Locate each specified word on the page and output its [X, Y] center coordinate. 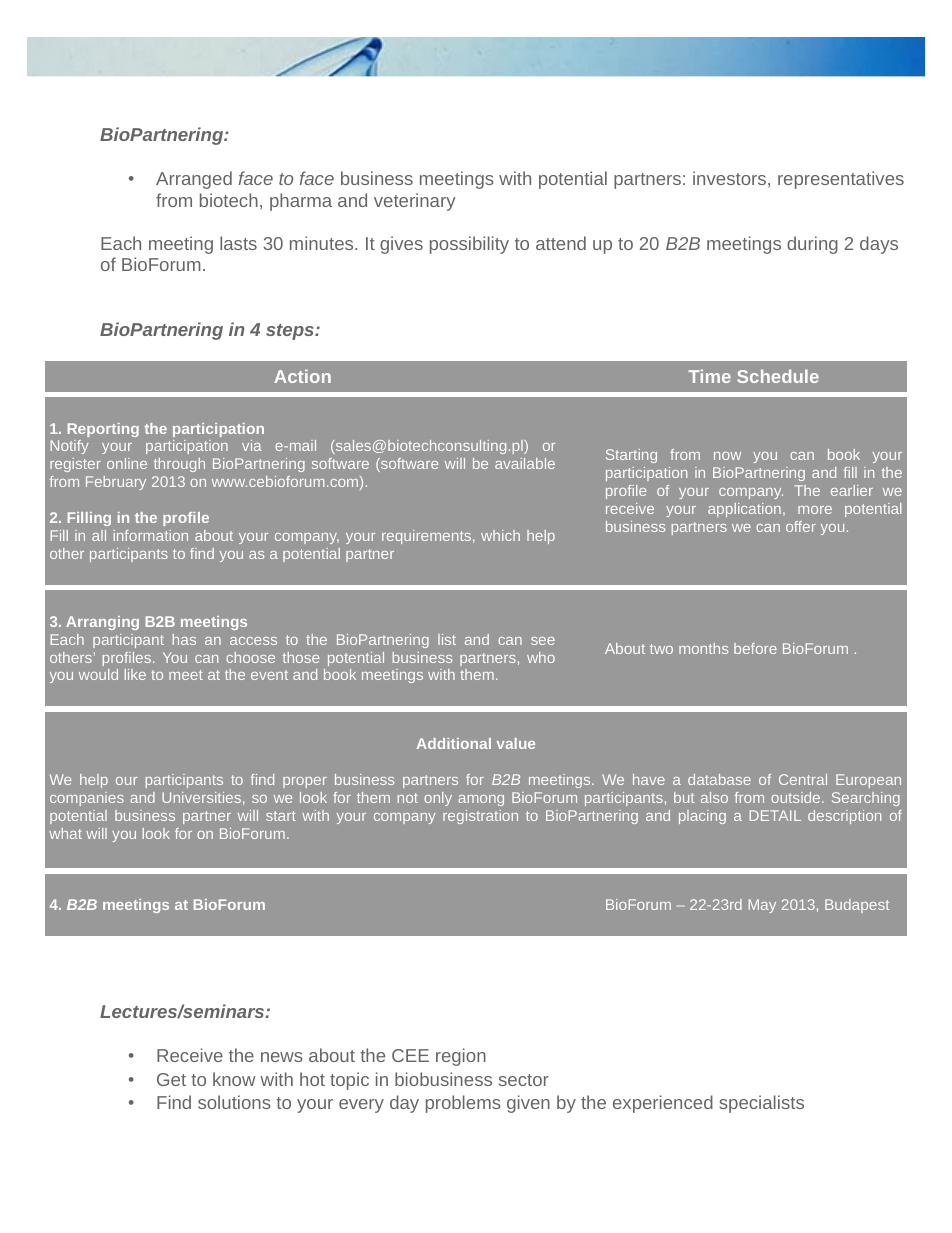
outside [797, 797]
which [500, 535]
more [815, 510]
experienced [663, 1104]
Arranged [194, 180]
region [461, 1057]
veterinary [415, 202]
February [116, 483]
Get [171, 1079]
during [812, 245]
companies [87, 799]
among [481, 800]
